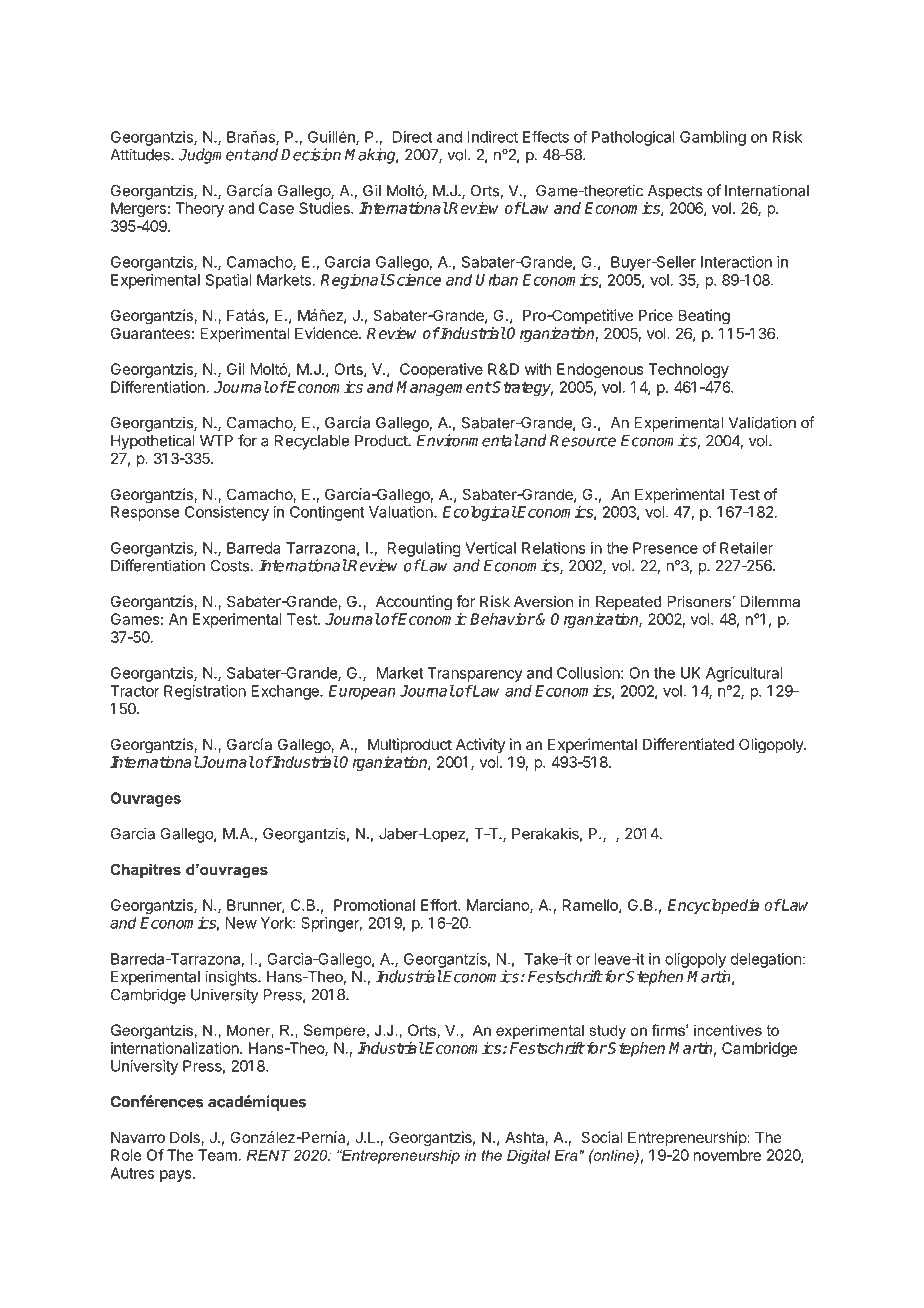 The image size is (924, 1308). I want to click on Judgment, so click(214, 156).
